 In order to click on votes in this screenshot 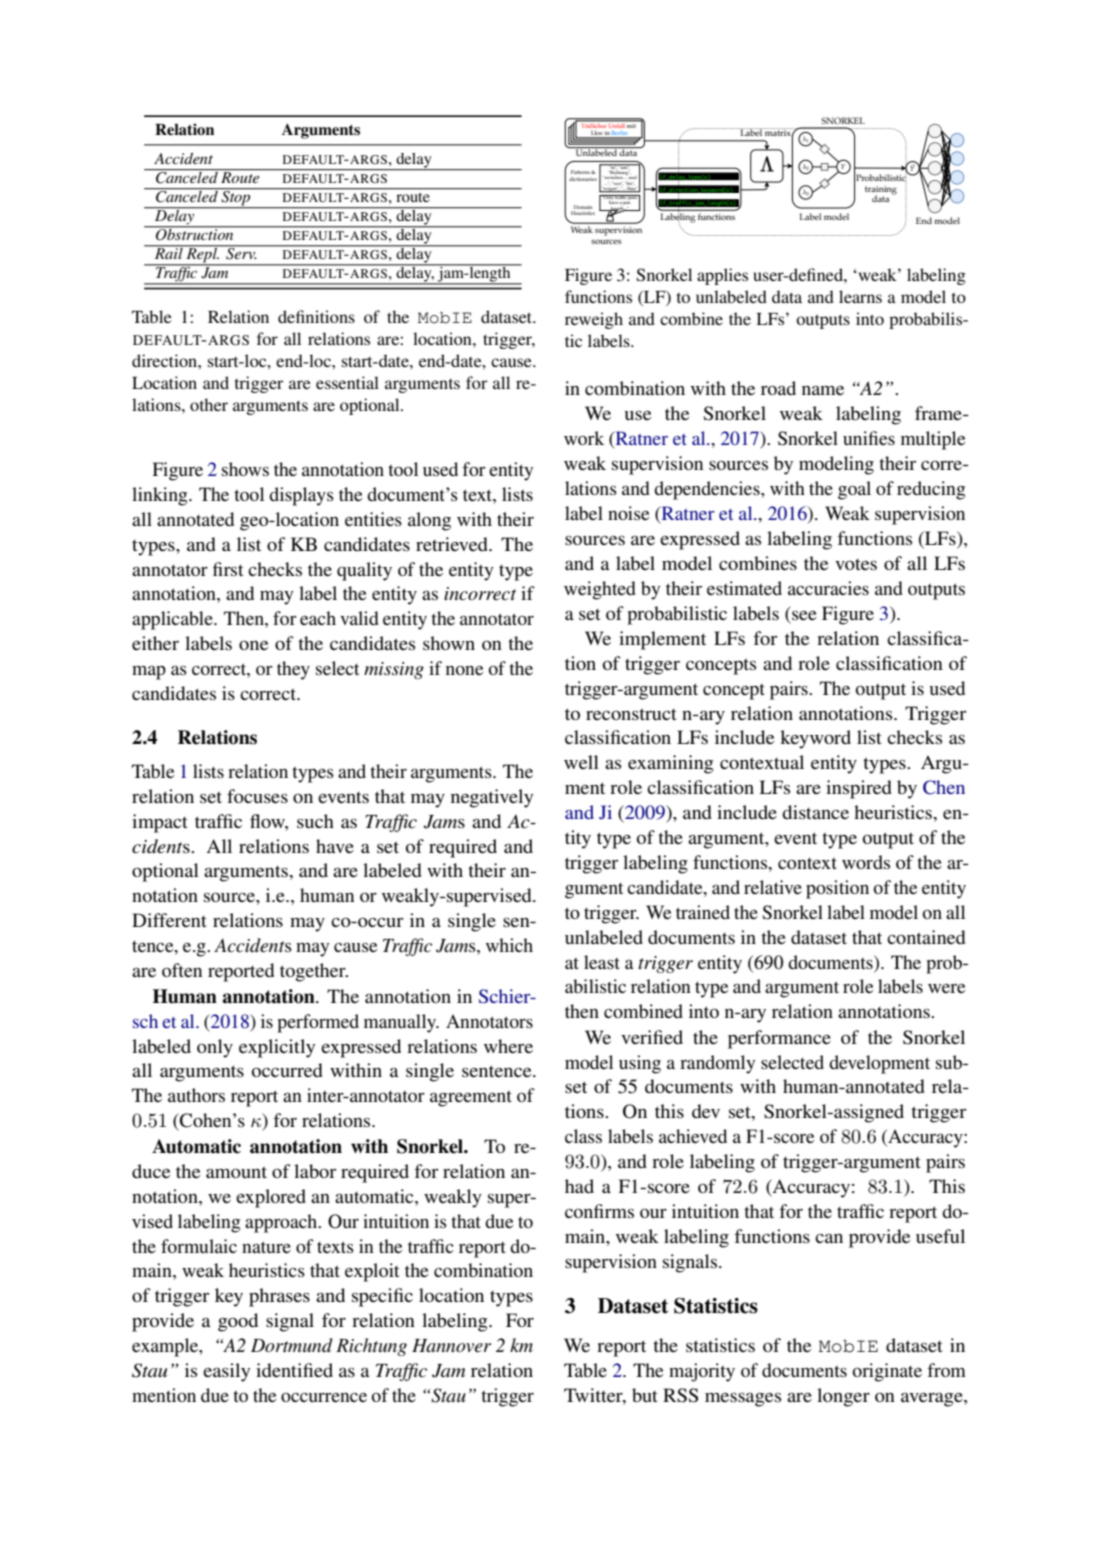, I will do `click(856, 564)`.
